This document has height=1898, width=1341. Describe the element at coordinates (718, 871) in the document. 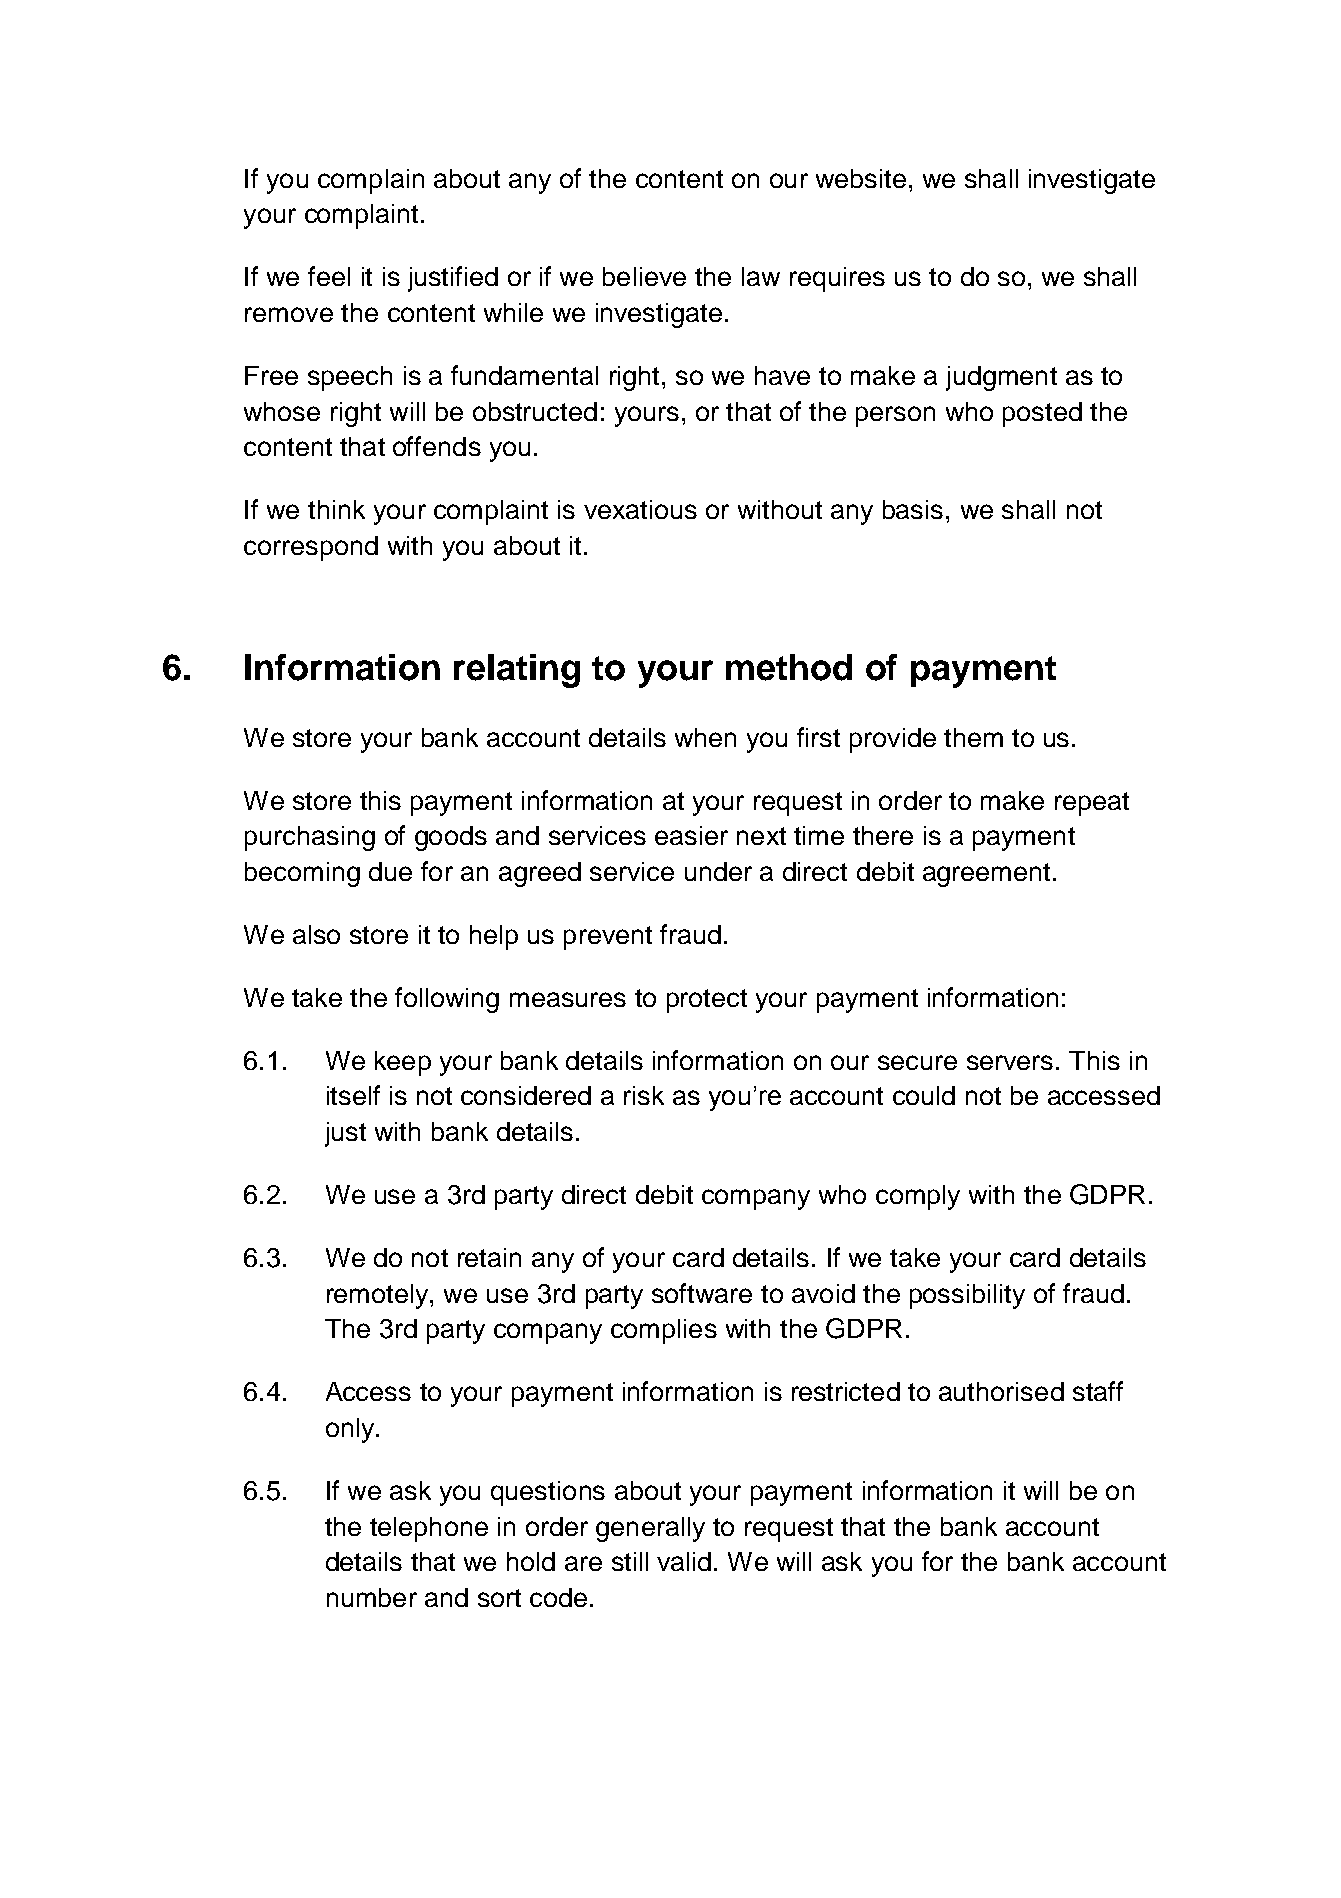

I see `under` at that location.
